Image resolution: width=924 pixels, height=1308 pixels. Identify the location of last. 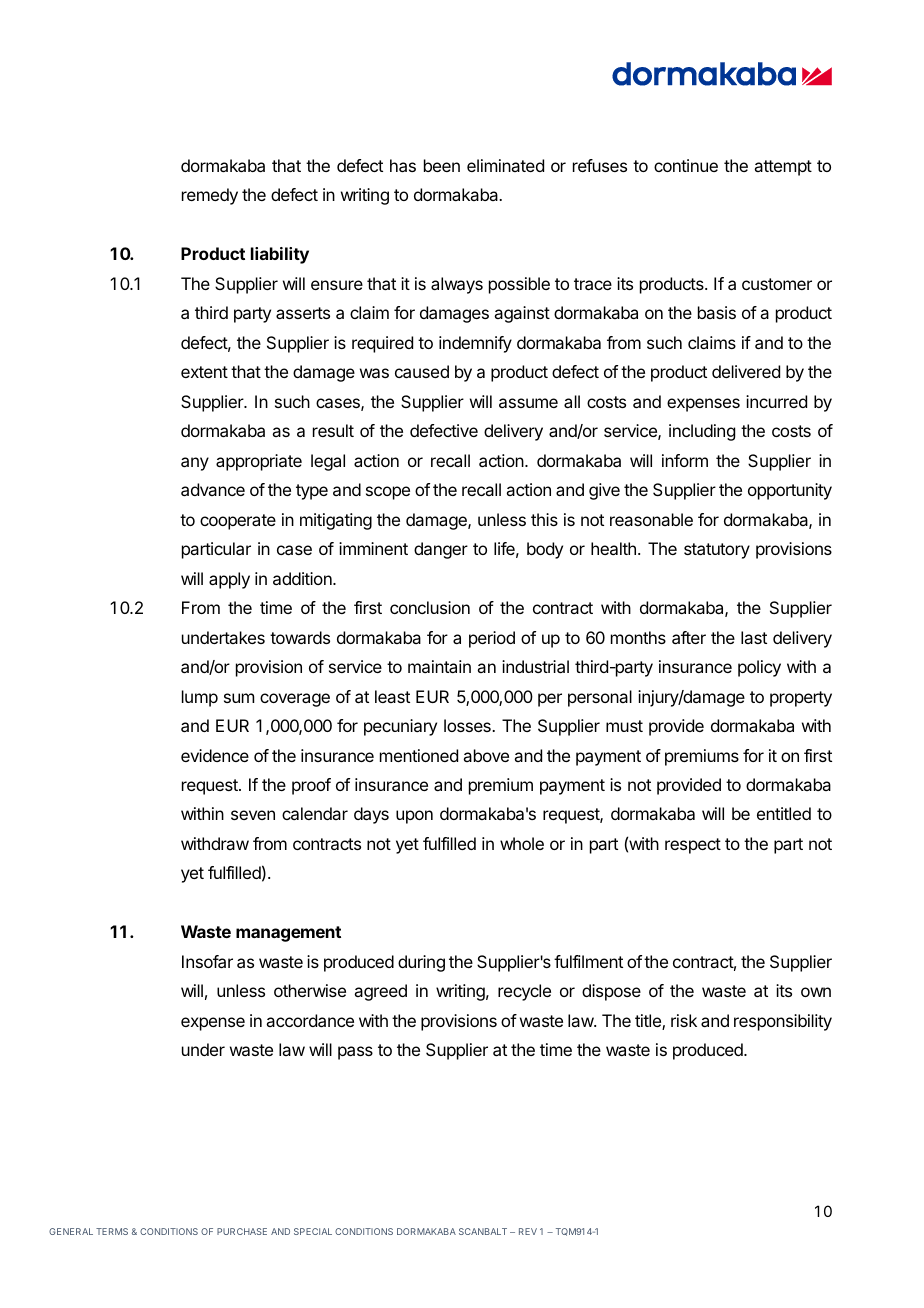
(754, 637).
